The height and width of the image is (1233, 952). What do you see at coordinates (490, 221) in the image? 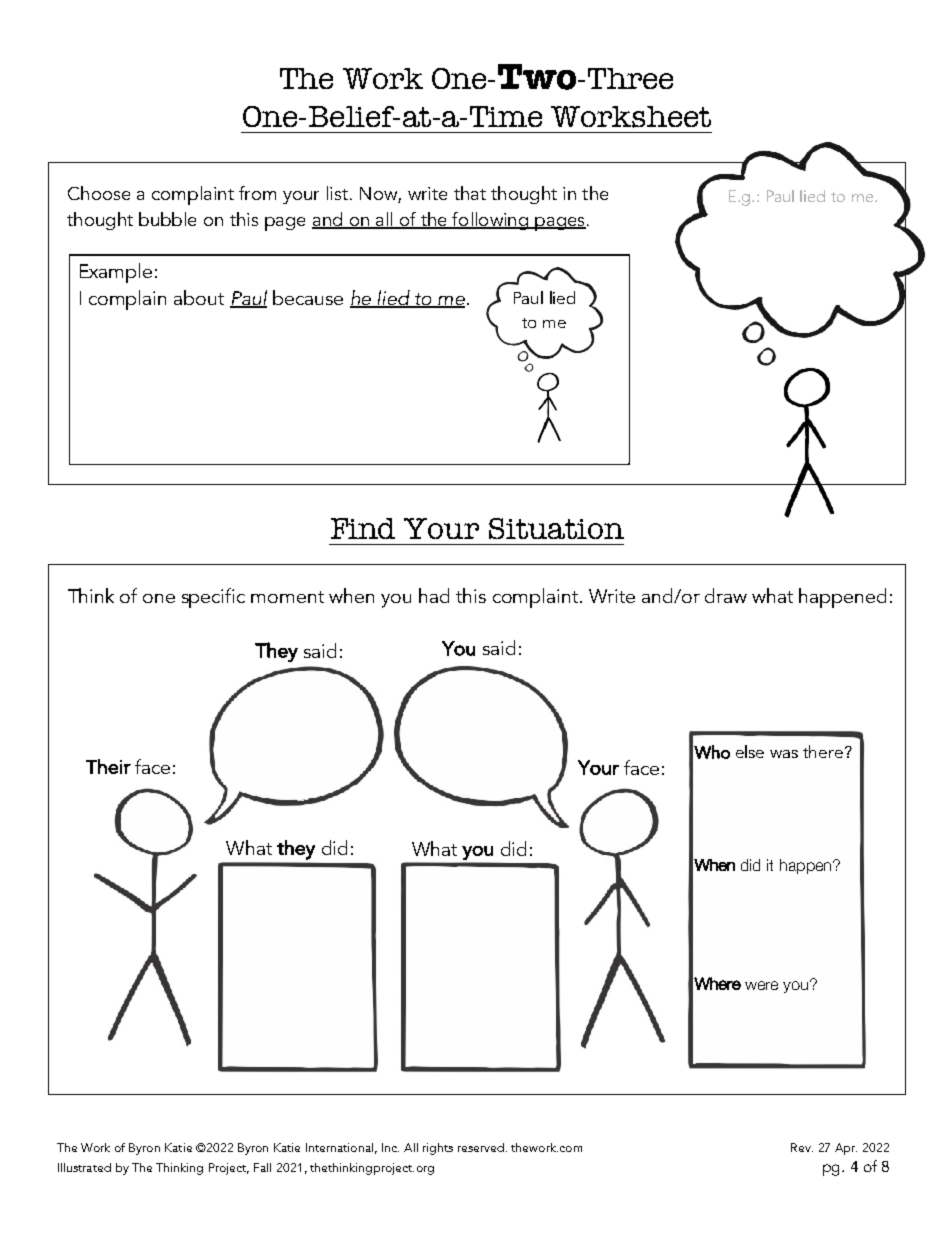
I see `following` at bounding box center [490, 221].
